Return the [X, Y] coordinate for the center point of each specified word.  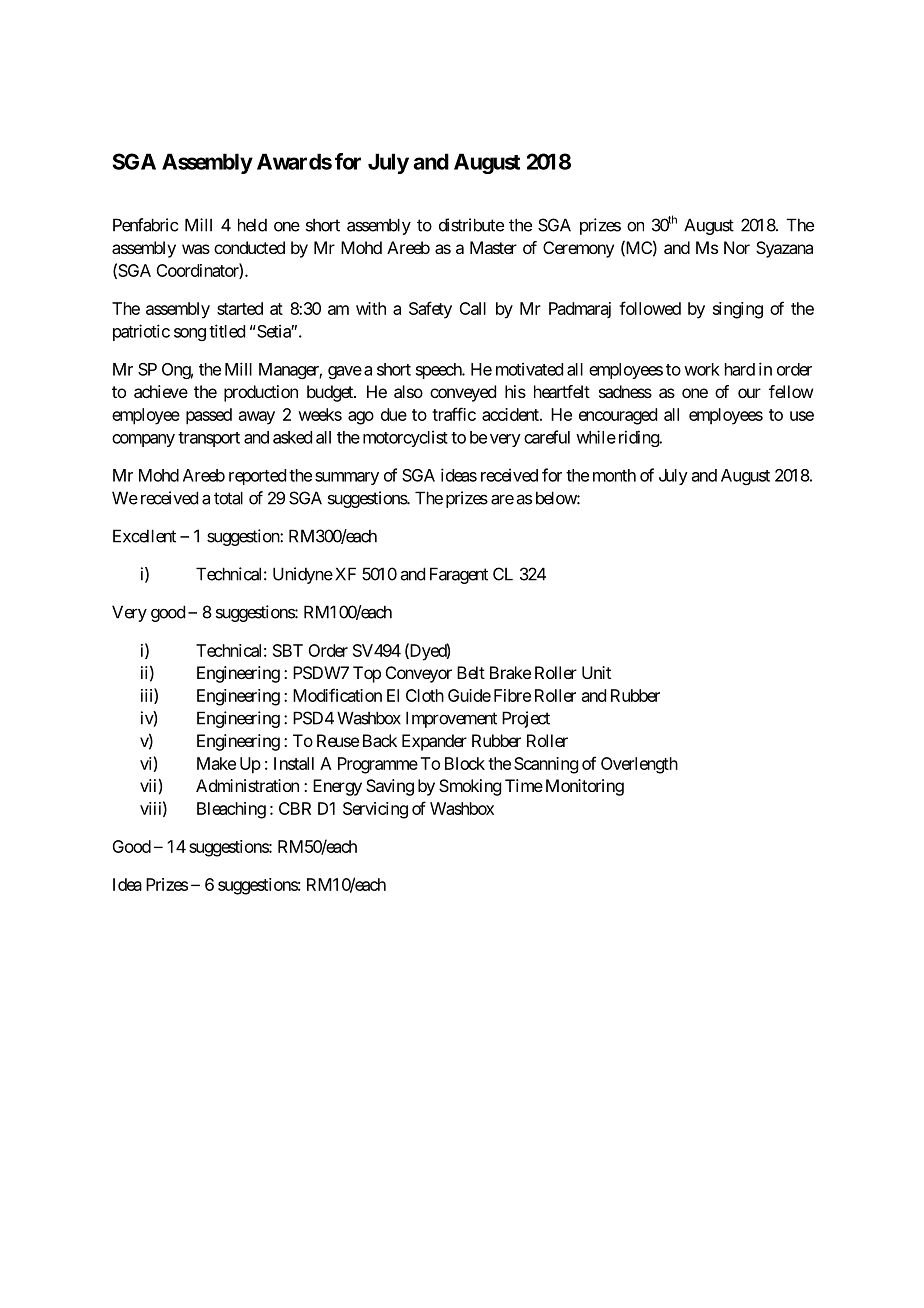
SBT [288, 650]
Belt [471, 672]
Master [493, 247]
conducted [249, 247]
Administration [247, 785]
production [261, 393]
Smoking [470, 787]
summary [347, 478]
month [614, 475]
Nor [737, 247]
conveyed [463, 393]
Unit [596, 672]
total [228, 498]
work [702, 369]
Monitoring [585, 787]
